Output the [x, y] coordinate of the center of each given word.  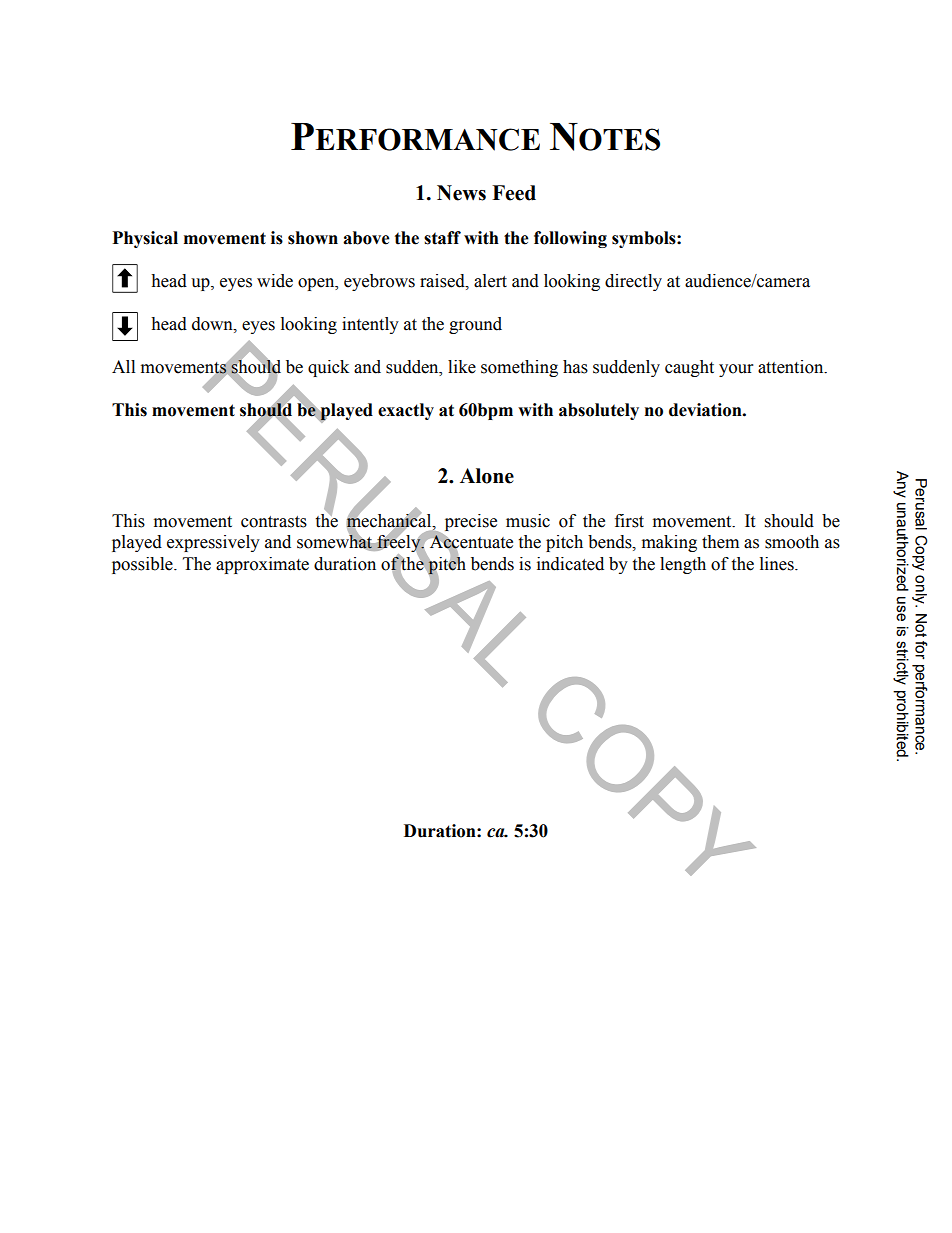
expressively [213, 543]
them [720, 542]
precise [471, 522]
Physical [145, 239]
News [461, 193]
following [570, 239]
